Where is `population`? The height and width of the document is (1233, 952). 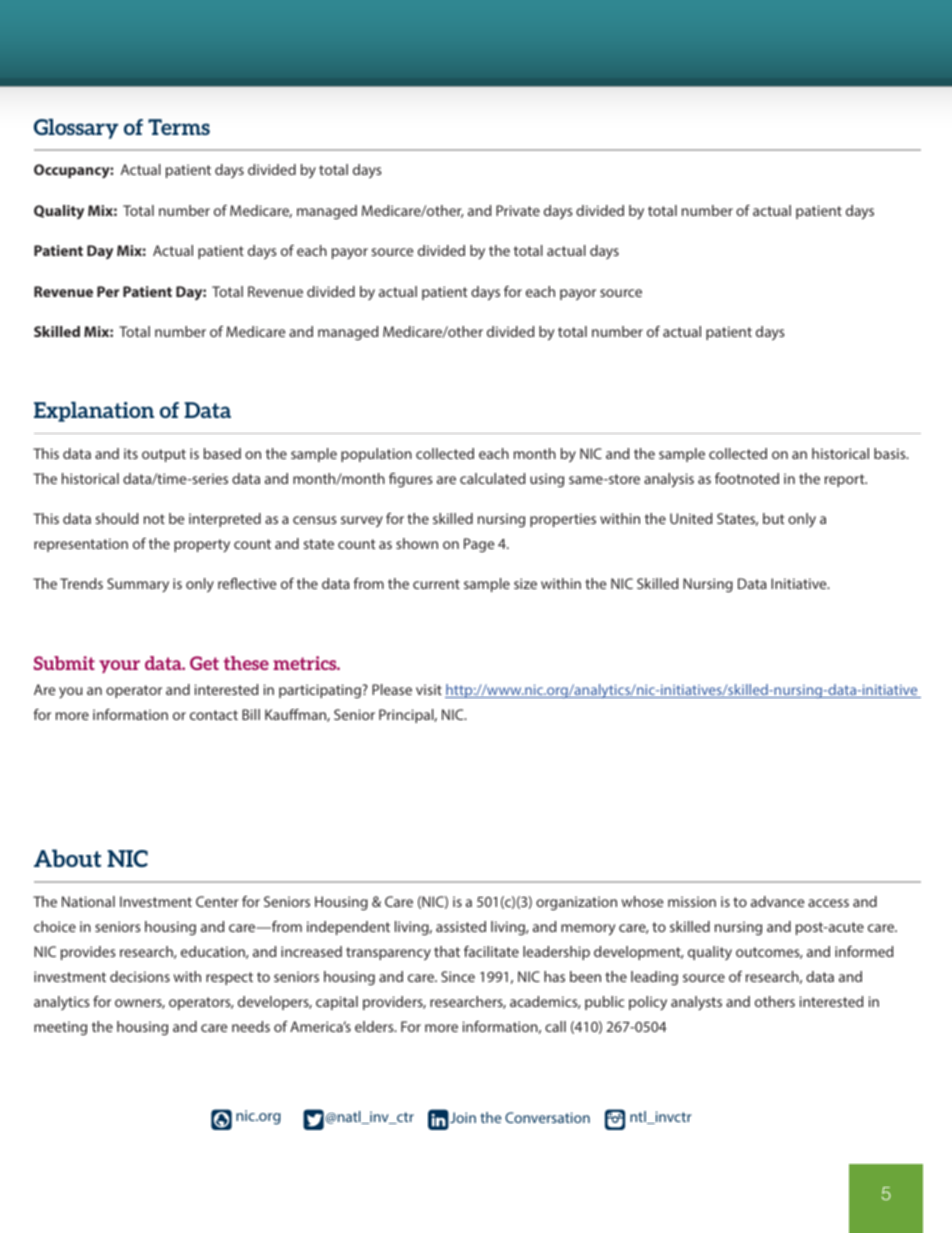
population is located at coordinates (376, 455).
